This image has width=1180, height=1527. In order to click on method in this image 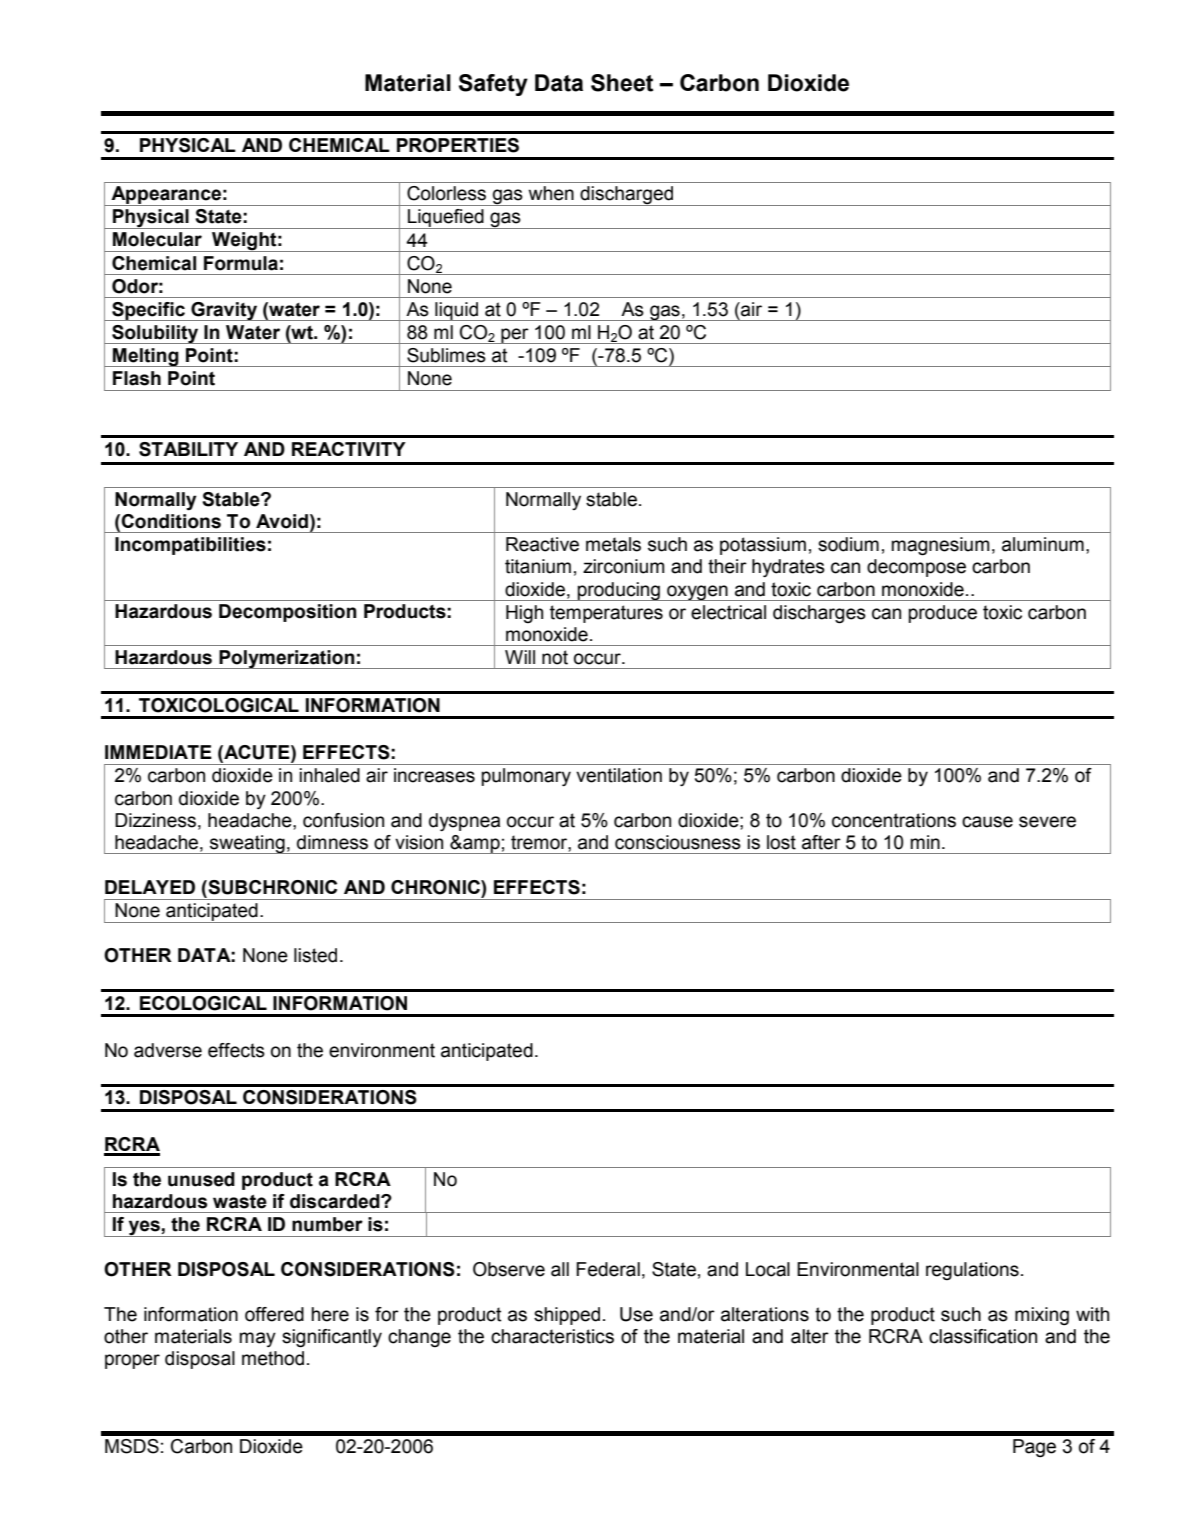, I will do `click(273, 1358)`.
